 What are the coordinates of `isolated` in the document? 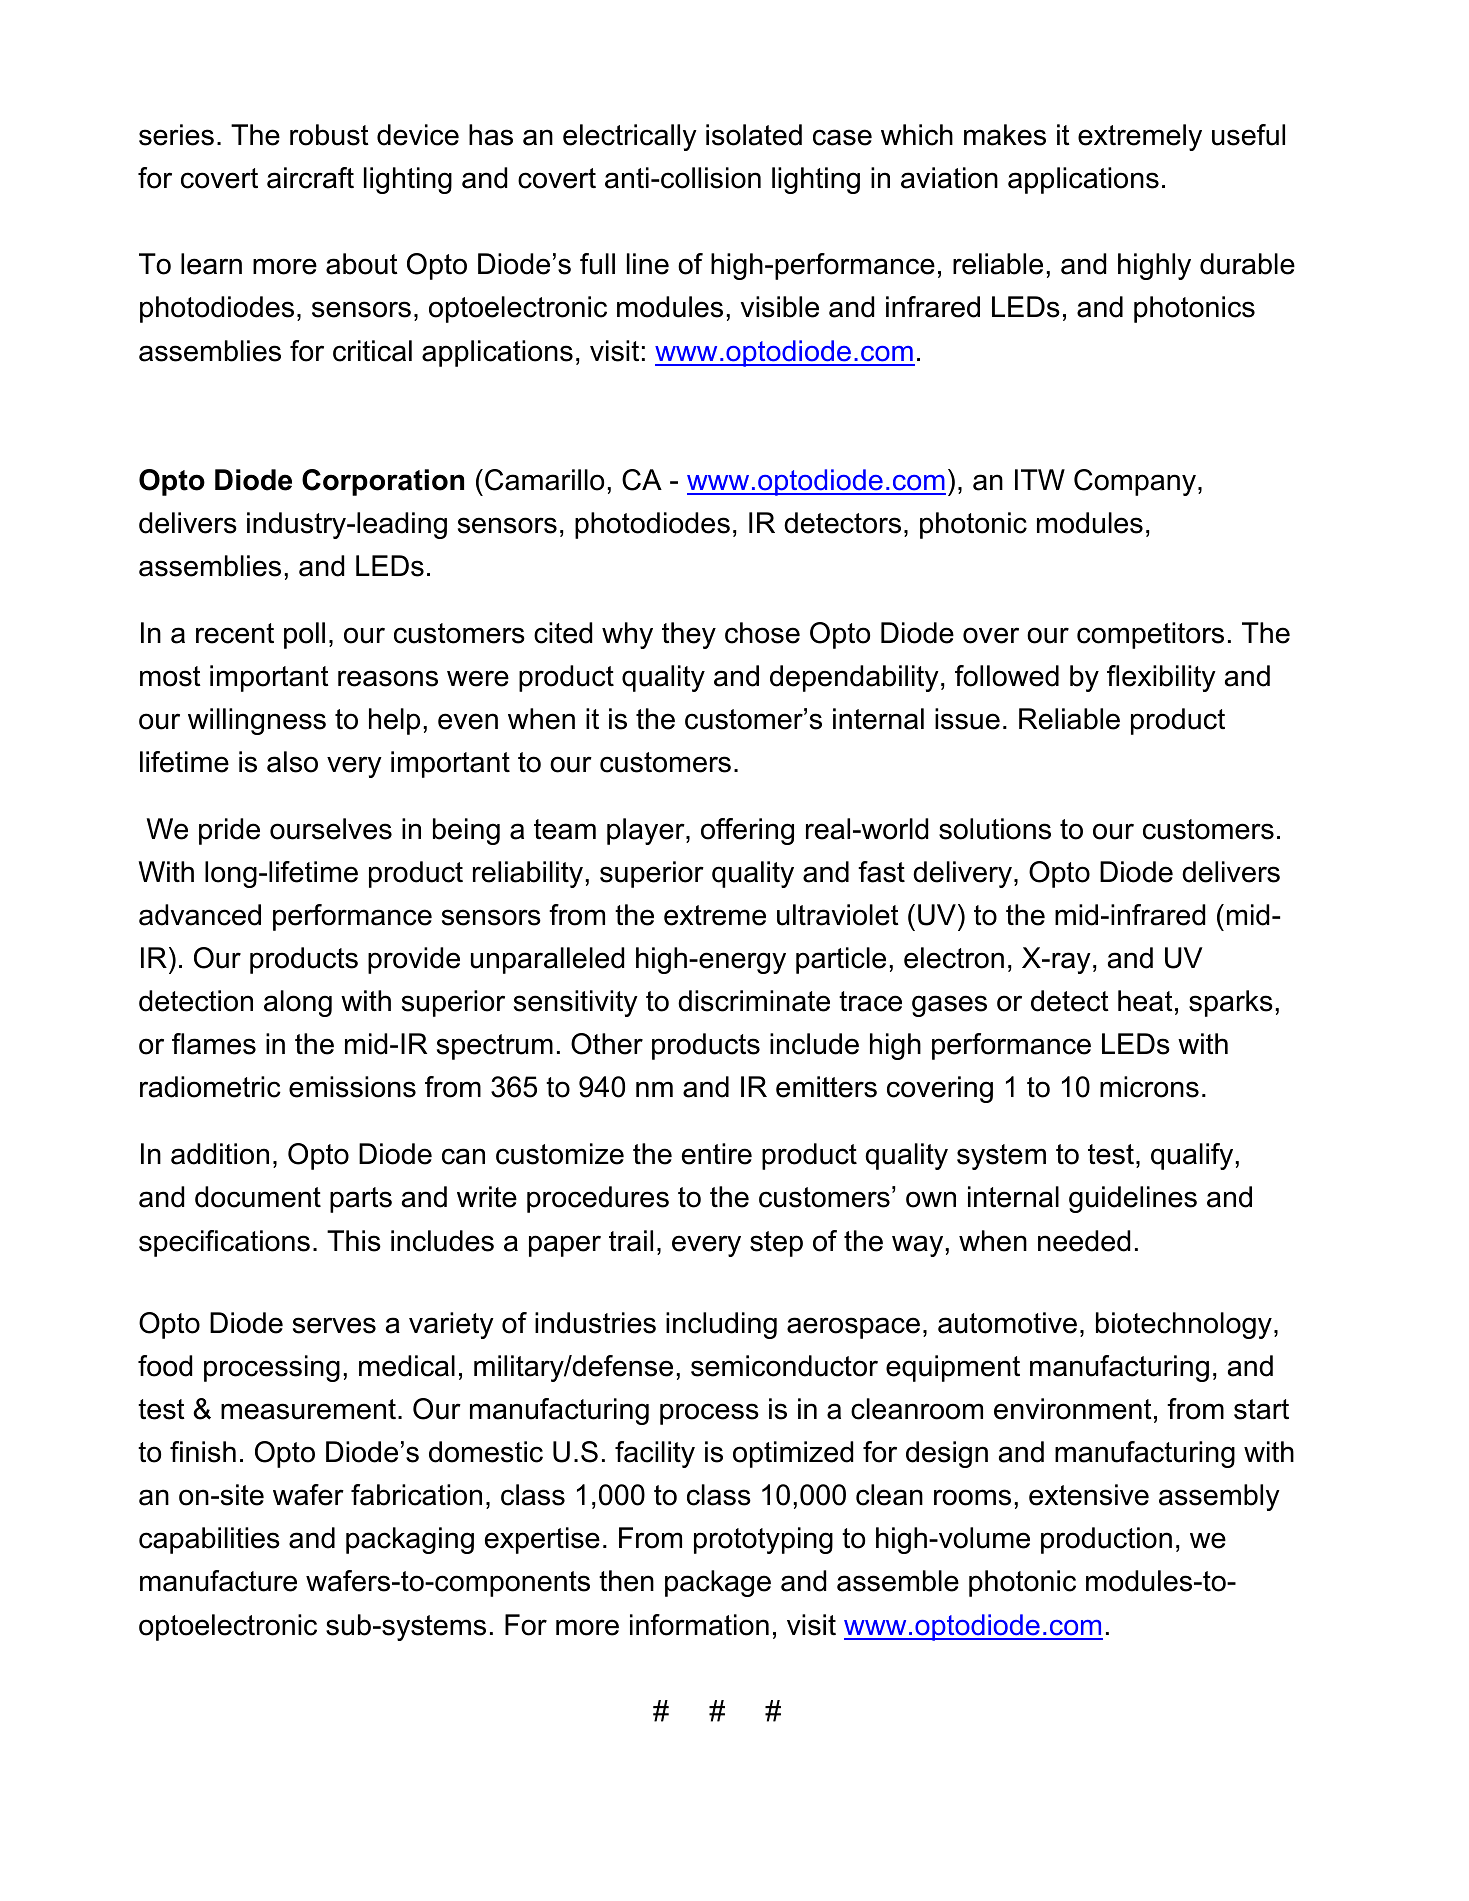 It's located at (754, 135).
